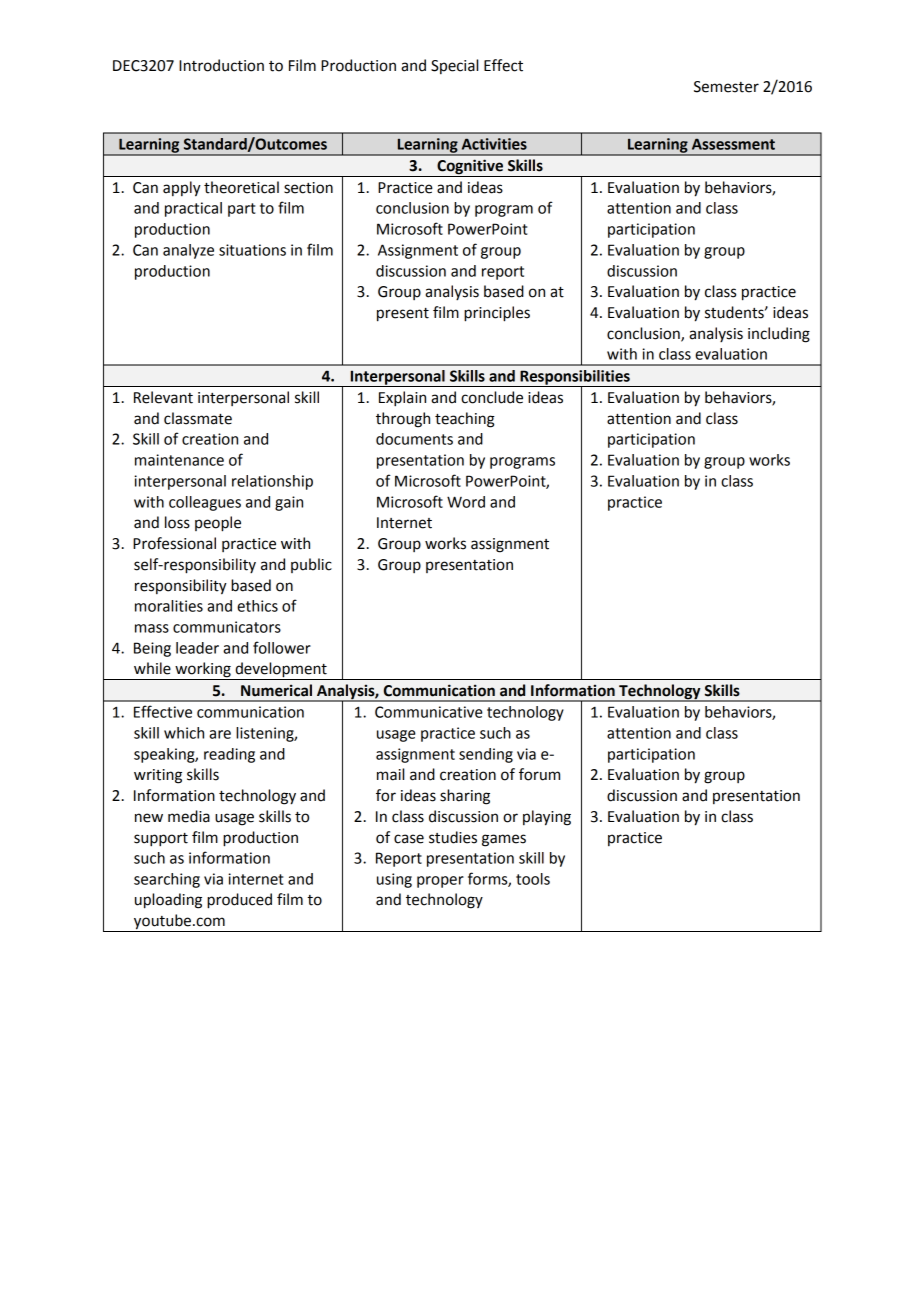 The image size is (924, 1308). What do you see at coordinates (454, 66) in the screenshot?
I see `Special` at bounding box center [454, 66].
